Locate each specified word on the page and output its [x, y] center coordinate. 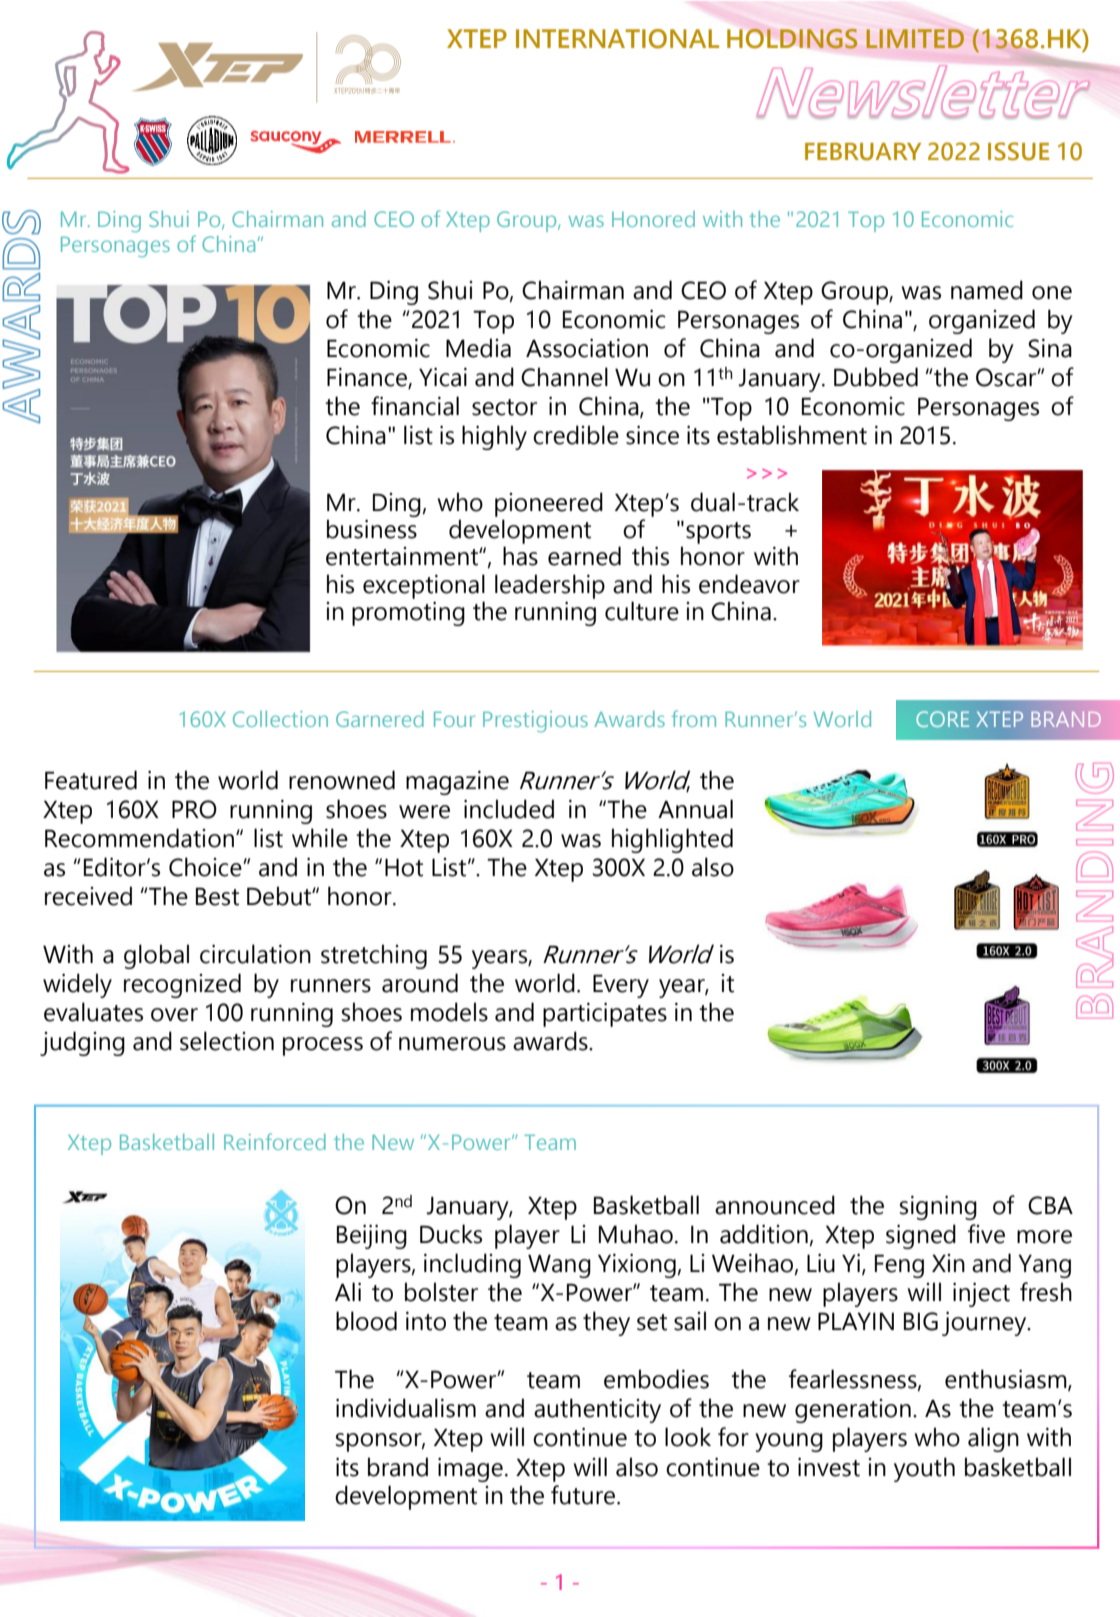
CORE [942, 719]
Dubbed [876, 377]
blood [366, 1321]
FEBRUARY [863, 152]
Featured [91, 780]
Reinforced [275, 1141]
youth [924, 1469]
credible [576, 435]
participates [605, 1015]
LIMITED [915, 38]
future [584, 1495]
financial [415, 406]
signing [938, 1208]
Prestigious [535, 721]
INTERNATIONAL [617, 39]
